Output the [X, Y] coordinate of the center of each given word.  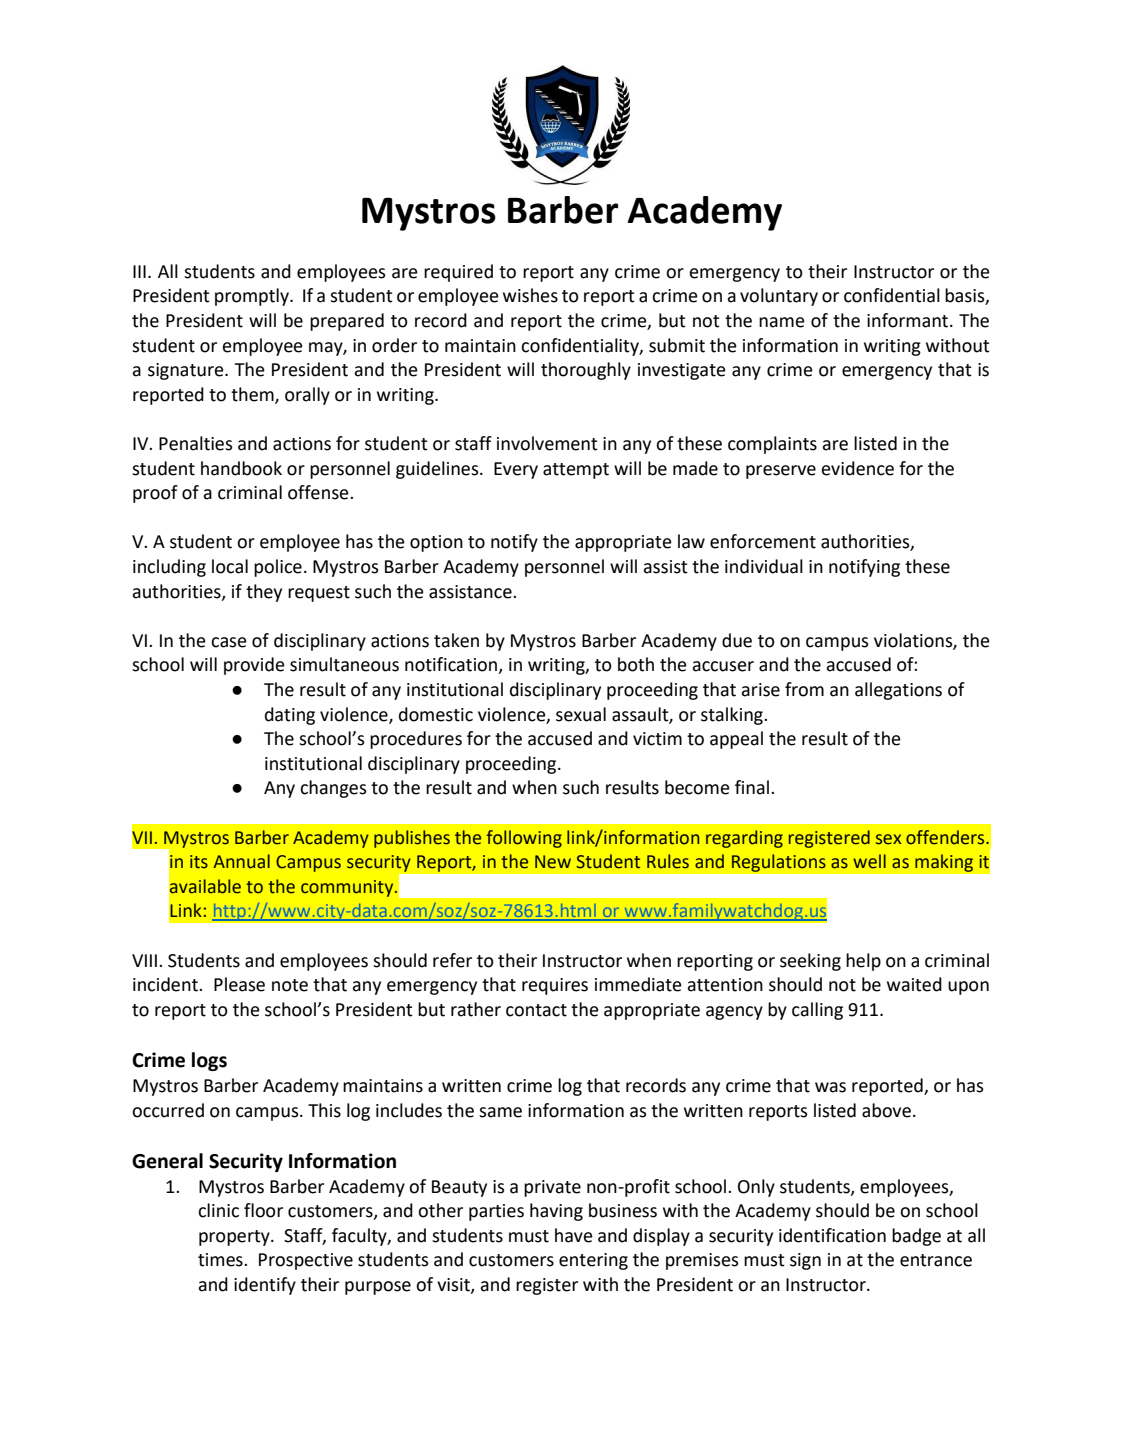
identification [832, 1235]
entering [593, 1261]
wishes [530, 295]
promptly [253, 297]
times [221, 1260]
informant [909, 320]
